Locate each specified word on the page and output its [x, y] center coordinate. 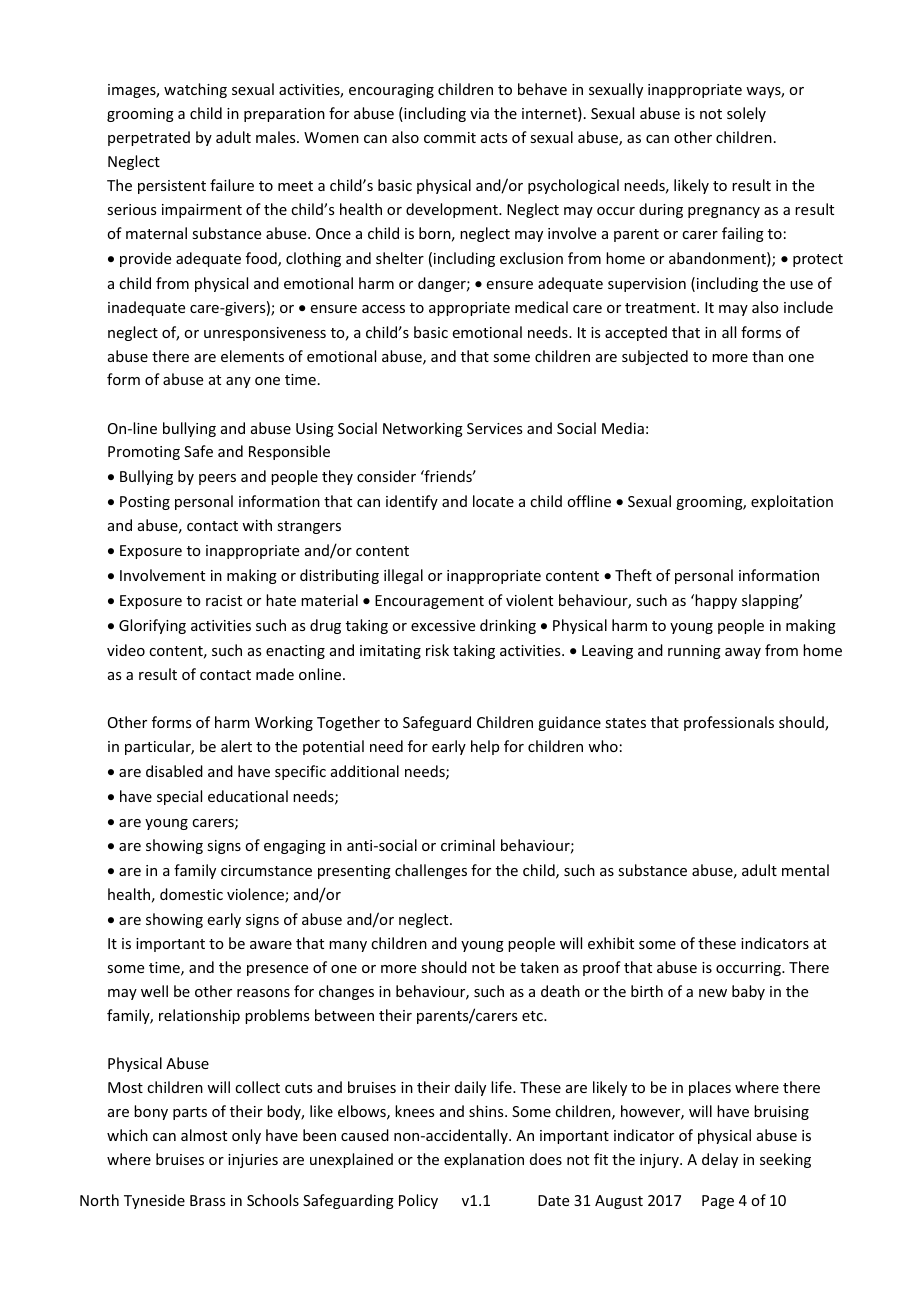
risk [437, 650]
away [743, 653]
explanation [484, 1160]
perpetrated [149, 138]
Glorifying [152, 626]
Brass [207, 1200]
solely [746, 114]
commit [450, 137]
